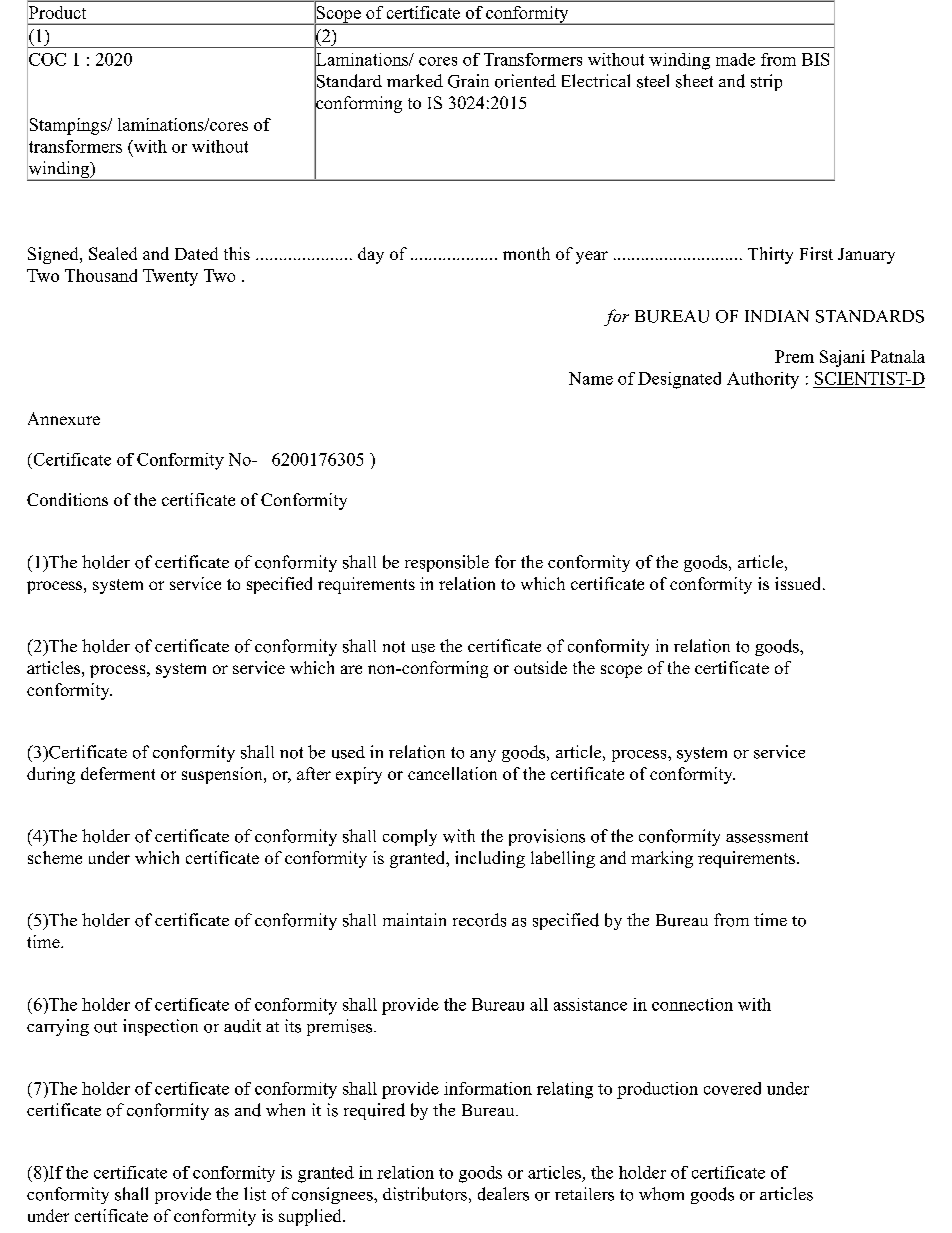 This screenshot has height=1233, width=952. I want to click on Conditions, so click(67, 499).
